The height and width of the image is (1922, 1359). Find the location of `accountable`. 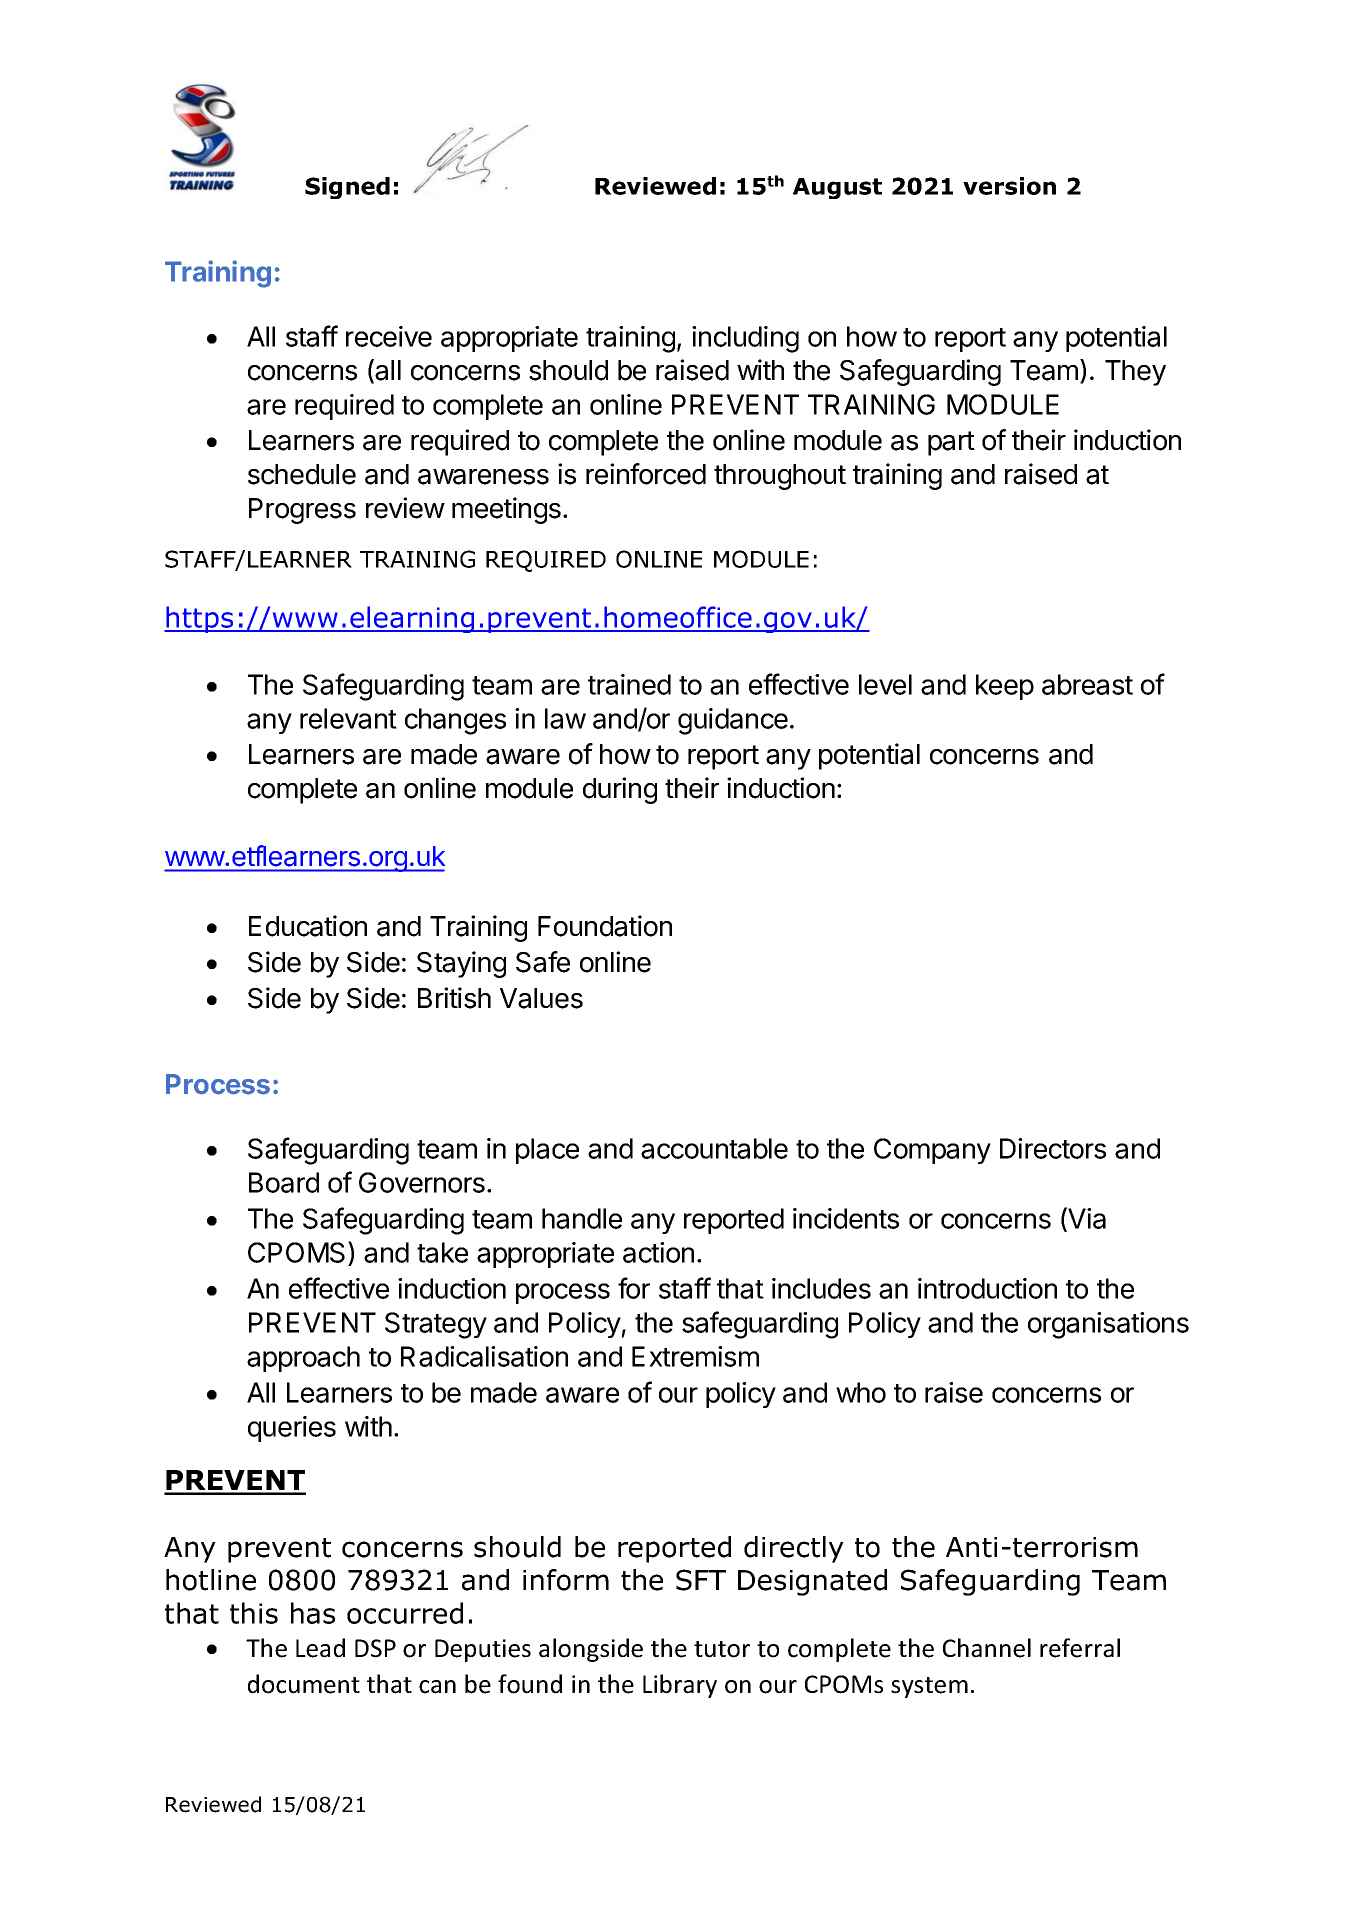

accountable is located at coordinates (714, 1148).
